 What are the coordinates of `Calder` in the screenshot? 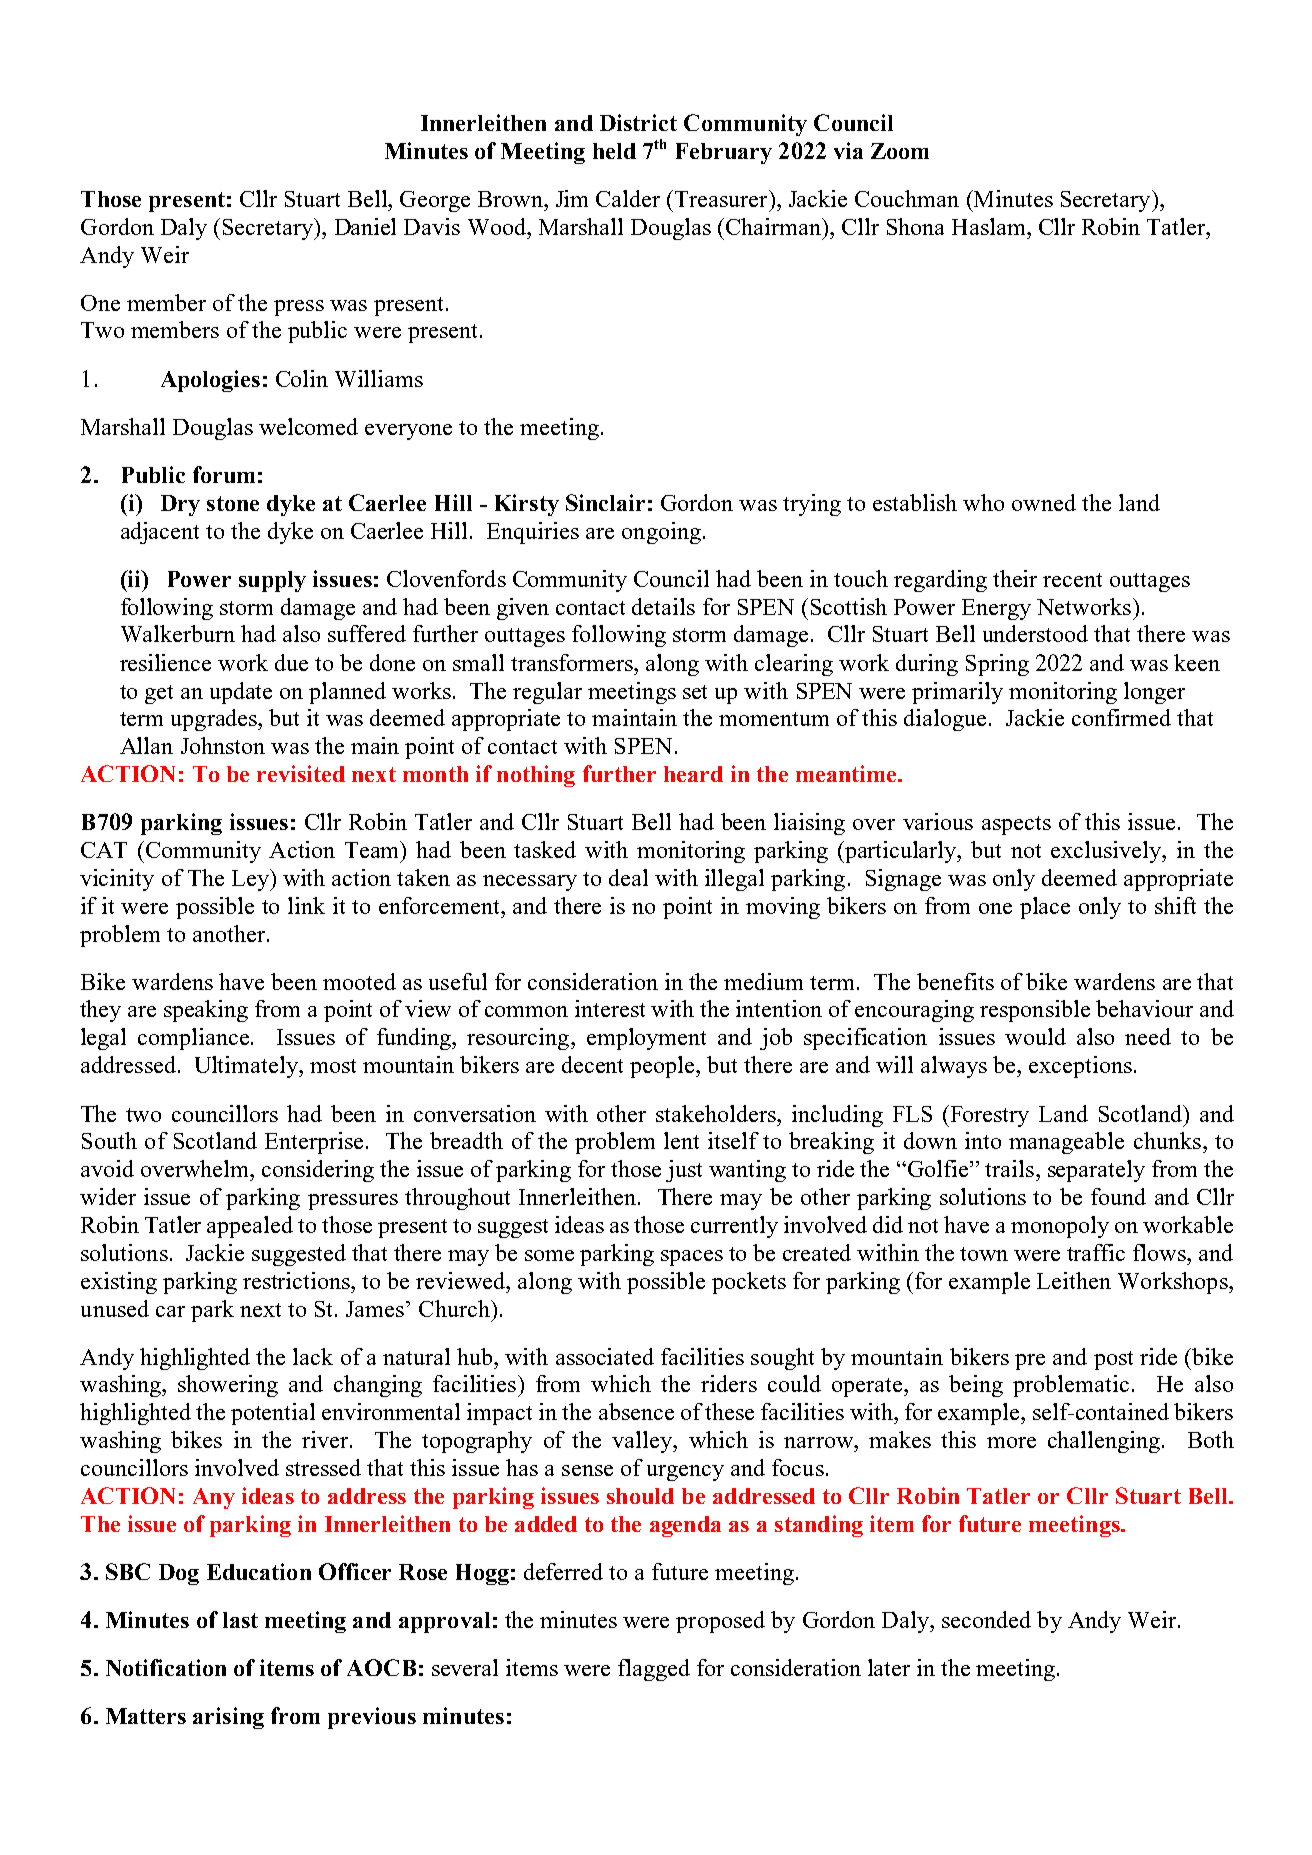 It's located at (628, 198).
